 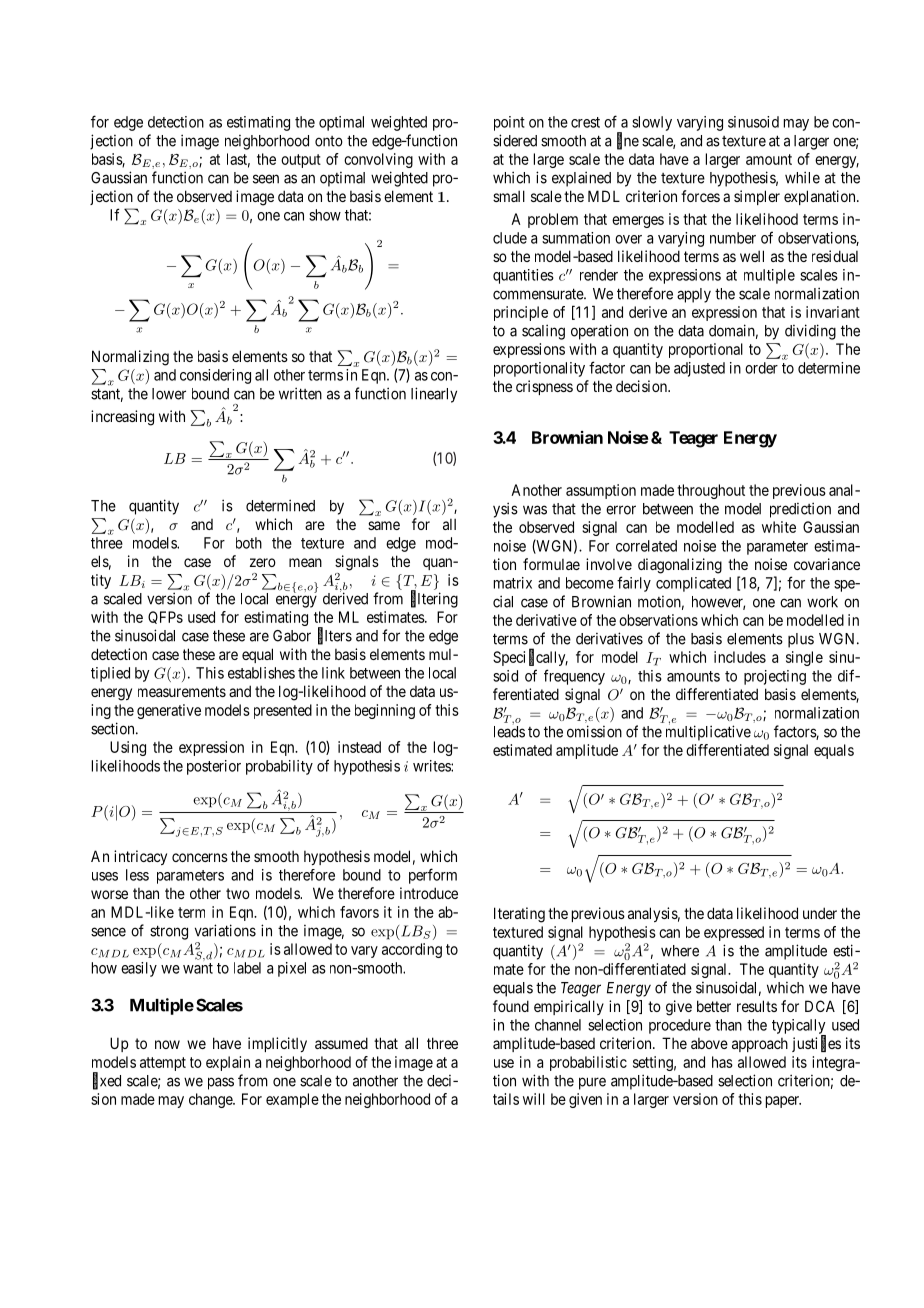 What do you see at coordinates (722, 1062) in the screenshot?
I see `has` at bounding box center [722, 1062].
